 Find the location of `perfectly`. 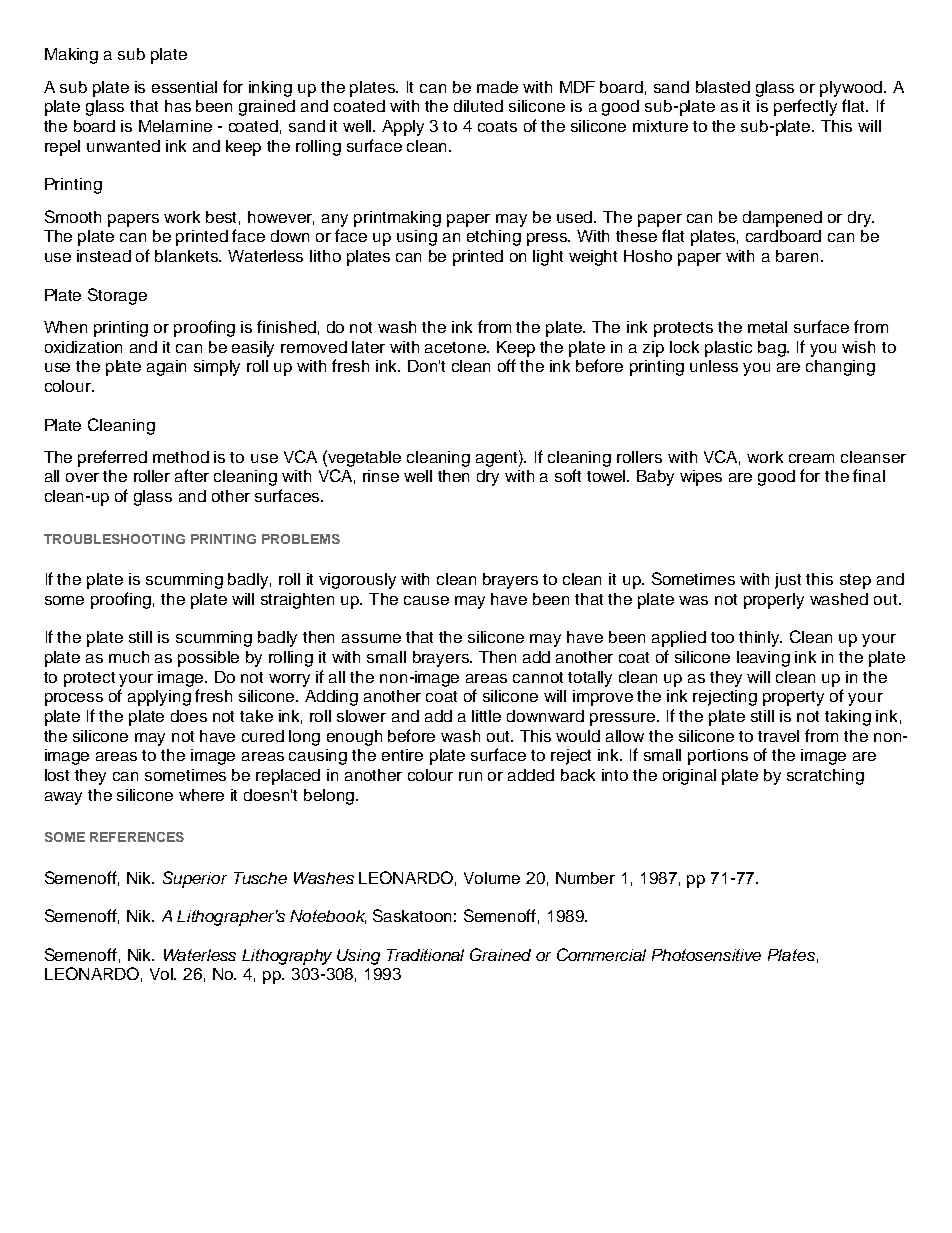

perfectly is located at coordinates (805, 107).
